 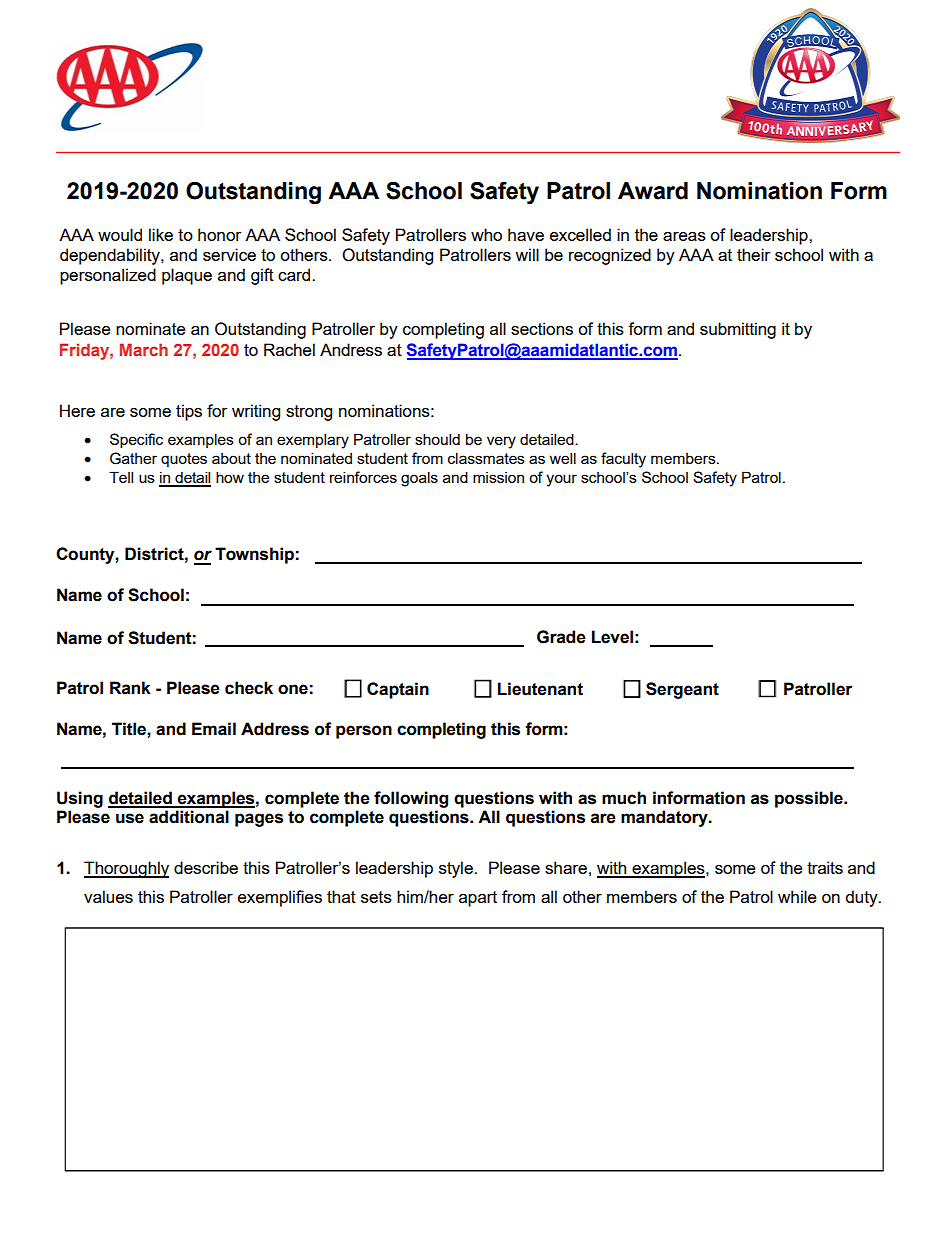 What do you see at coordinates (542, 328) in the image?
I see `sections` at bounding box center [542, 328].
